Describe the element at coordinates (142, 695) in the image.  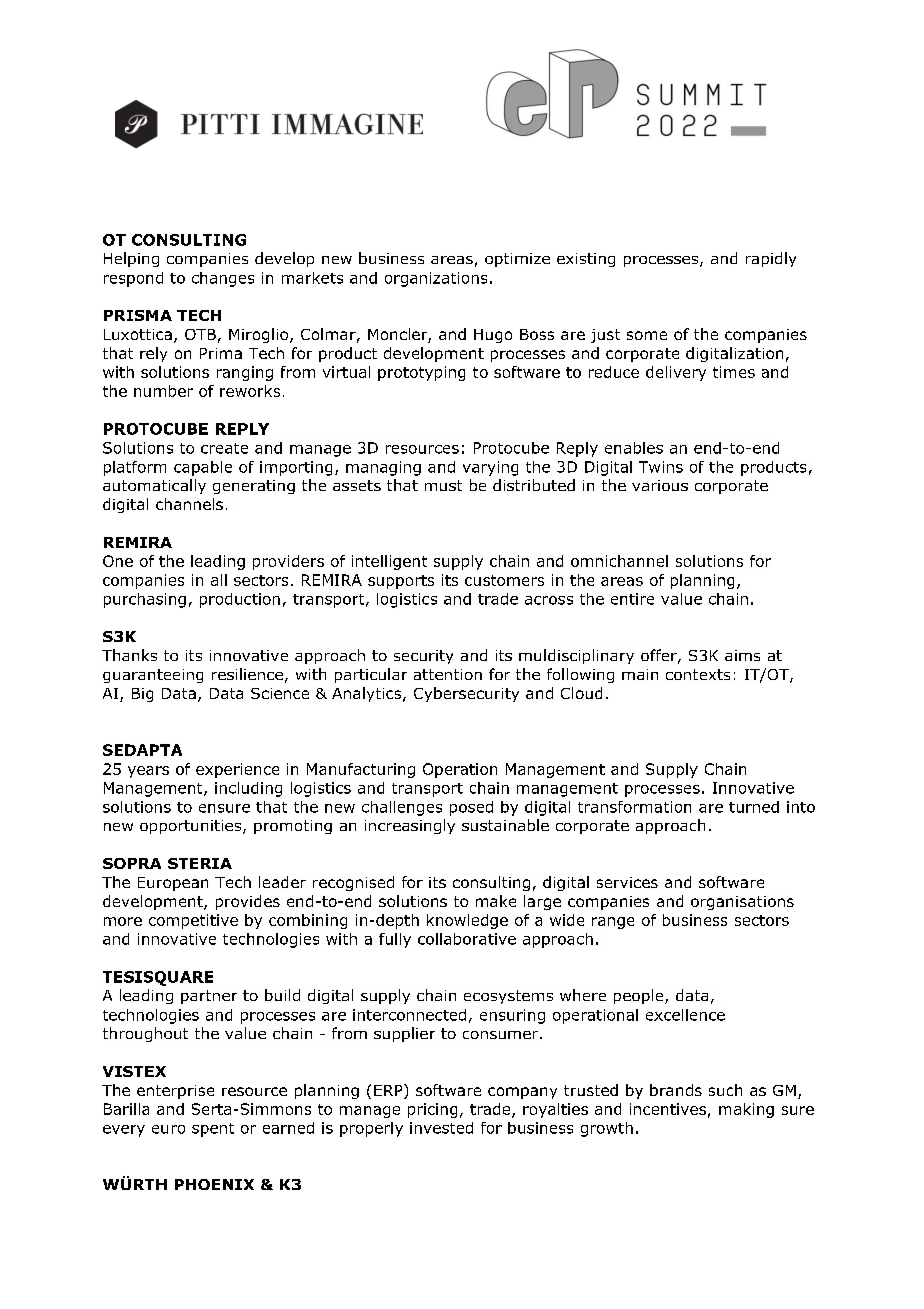
I see `Big` at that location.
